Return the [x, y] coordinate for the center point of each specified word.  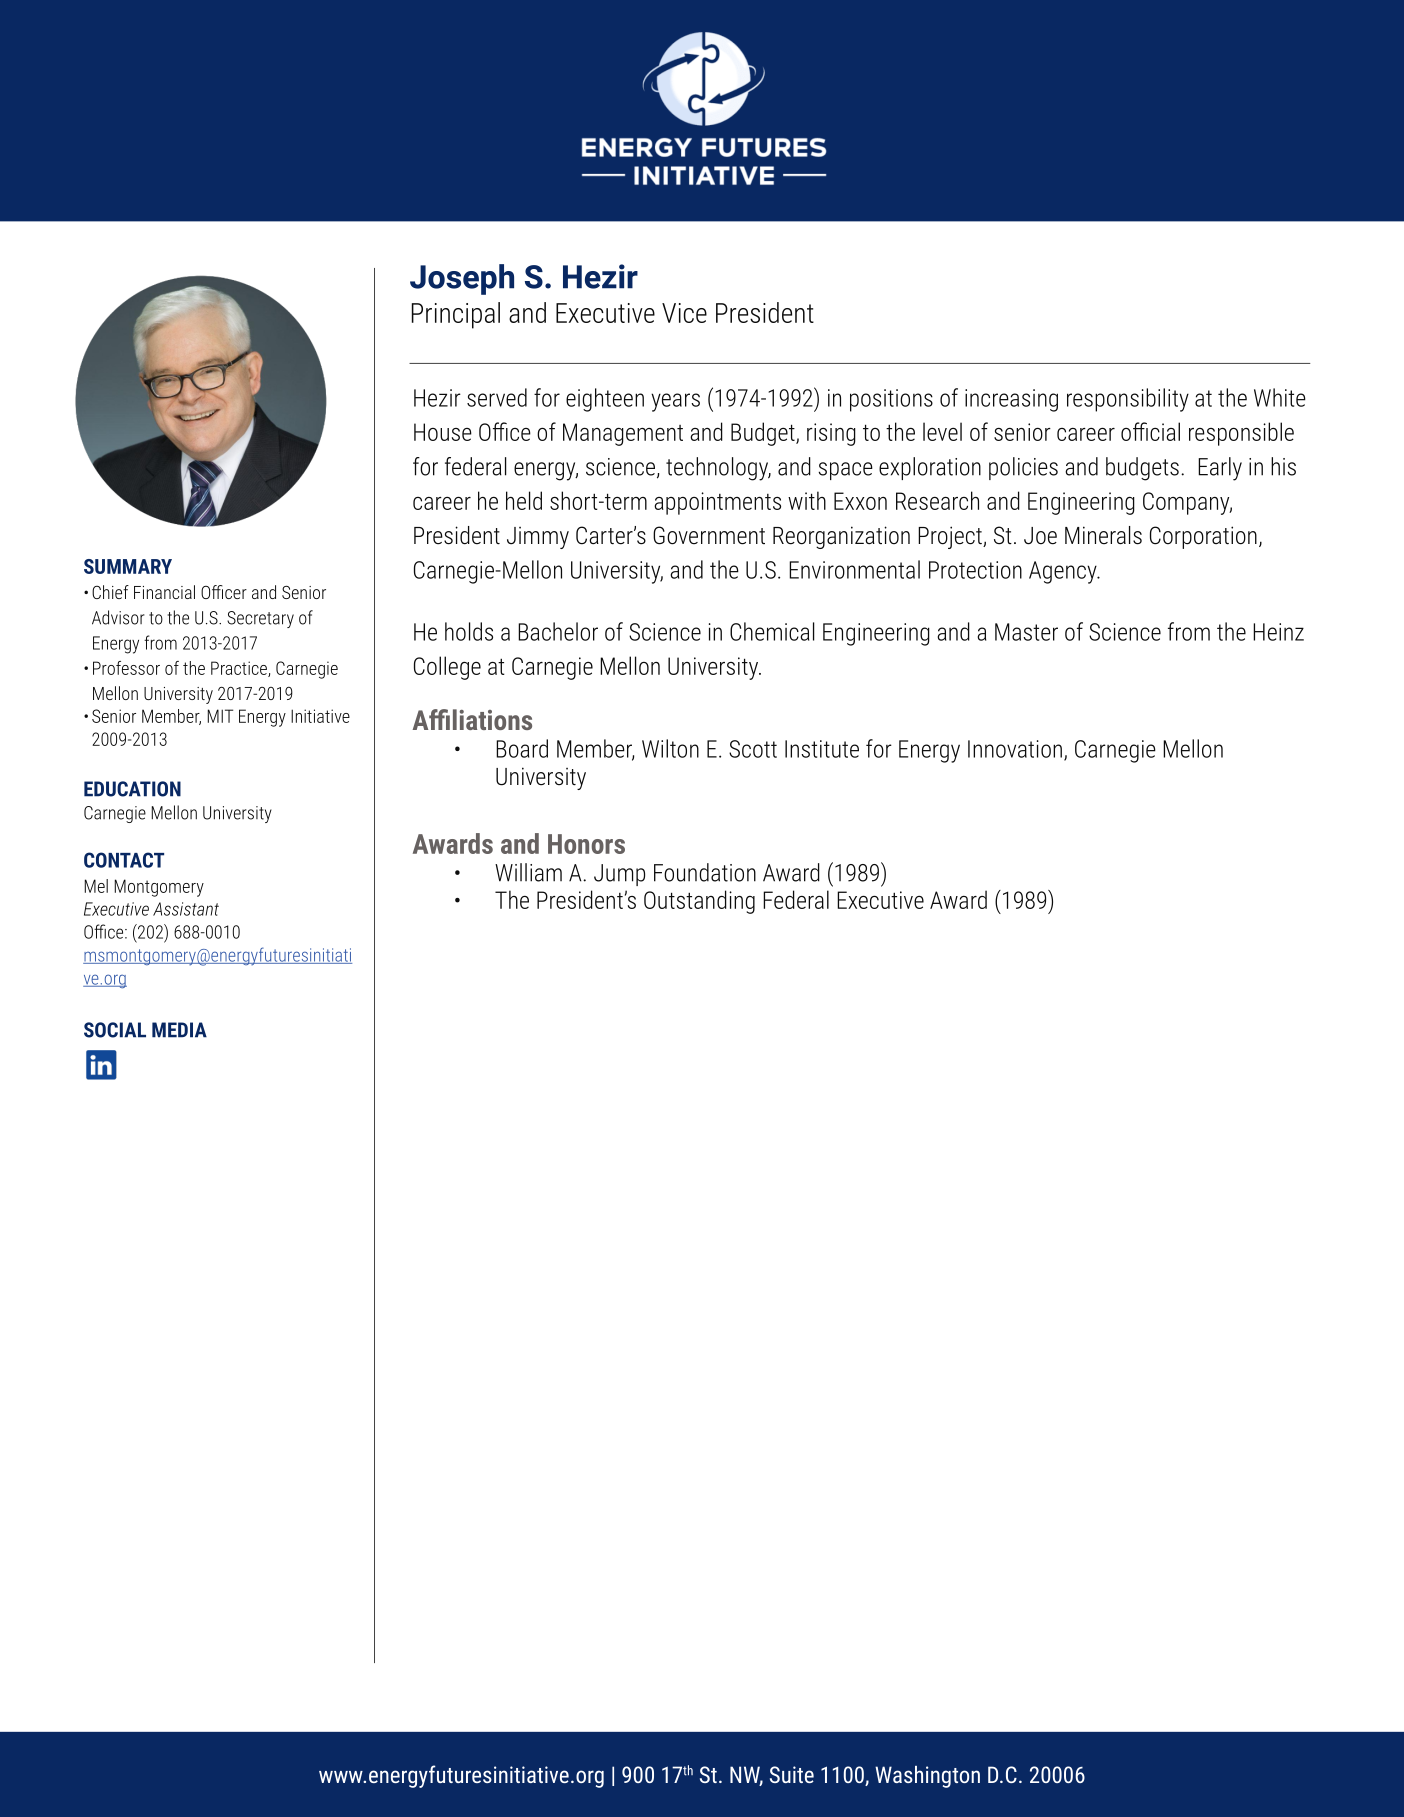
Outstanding [699, 902]
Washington [927, 1777]
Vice [684, 313]
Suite [792, 1774]
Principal [456, 315]
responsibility [1128, 400]
